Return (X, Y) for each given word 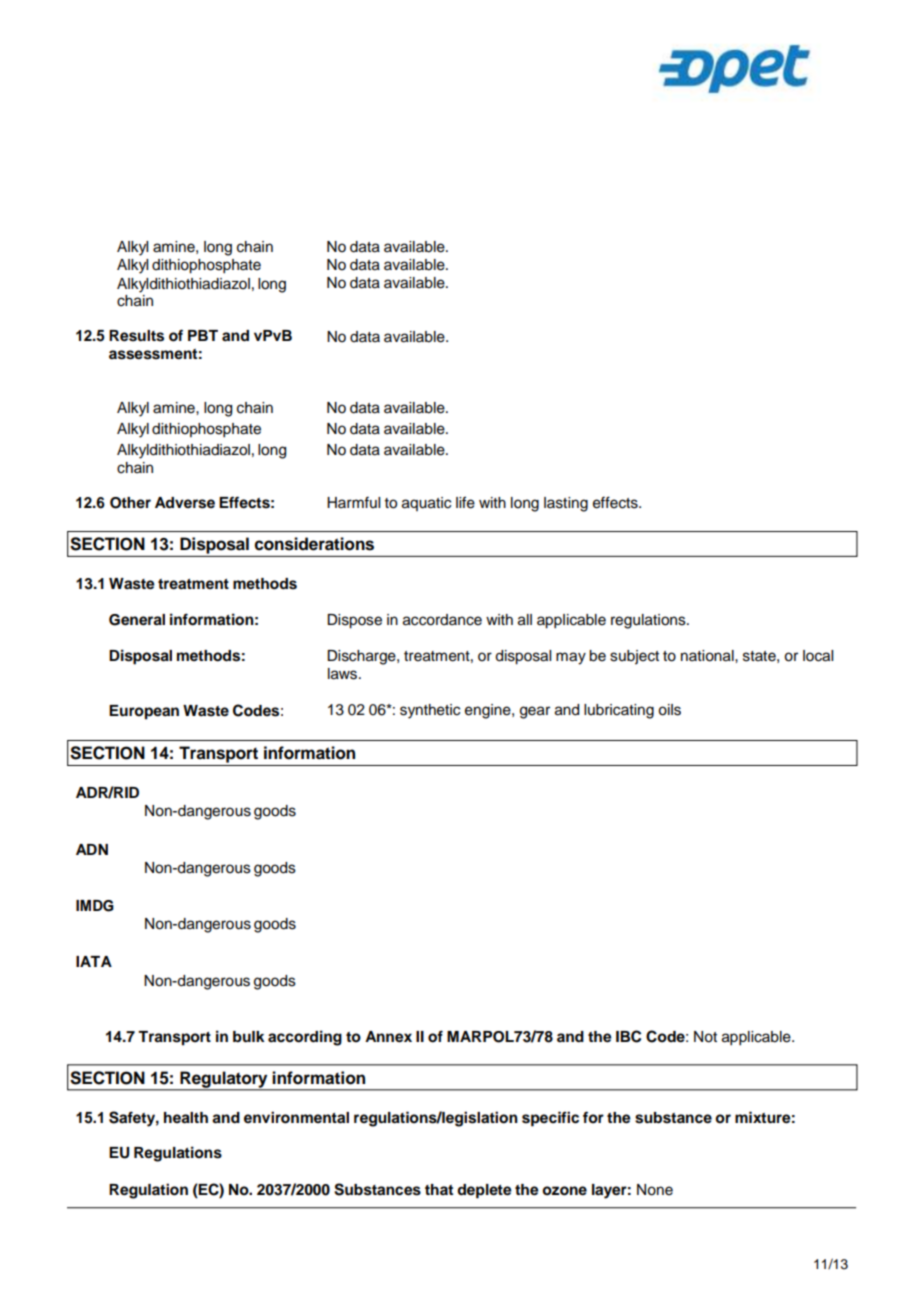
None (655, 1190)
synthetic (430, 711)
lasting (566, 504)
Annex (388, 1037)
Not (705, 1037)
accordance (442, 620)
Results (136, 336)
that (439, 1189)
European (144, 712)
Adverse (185, 503)
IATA (94, 961)
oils (669, 710)
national (708, 656)
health (186, 1118)
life (465, 502)
